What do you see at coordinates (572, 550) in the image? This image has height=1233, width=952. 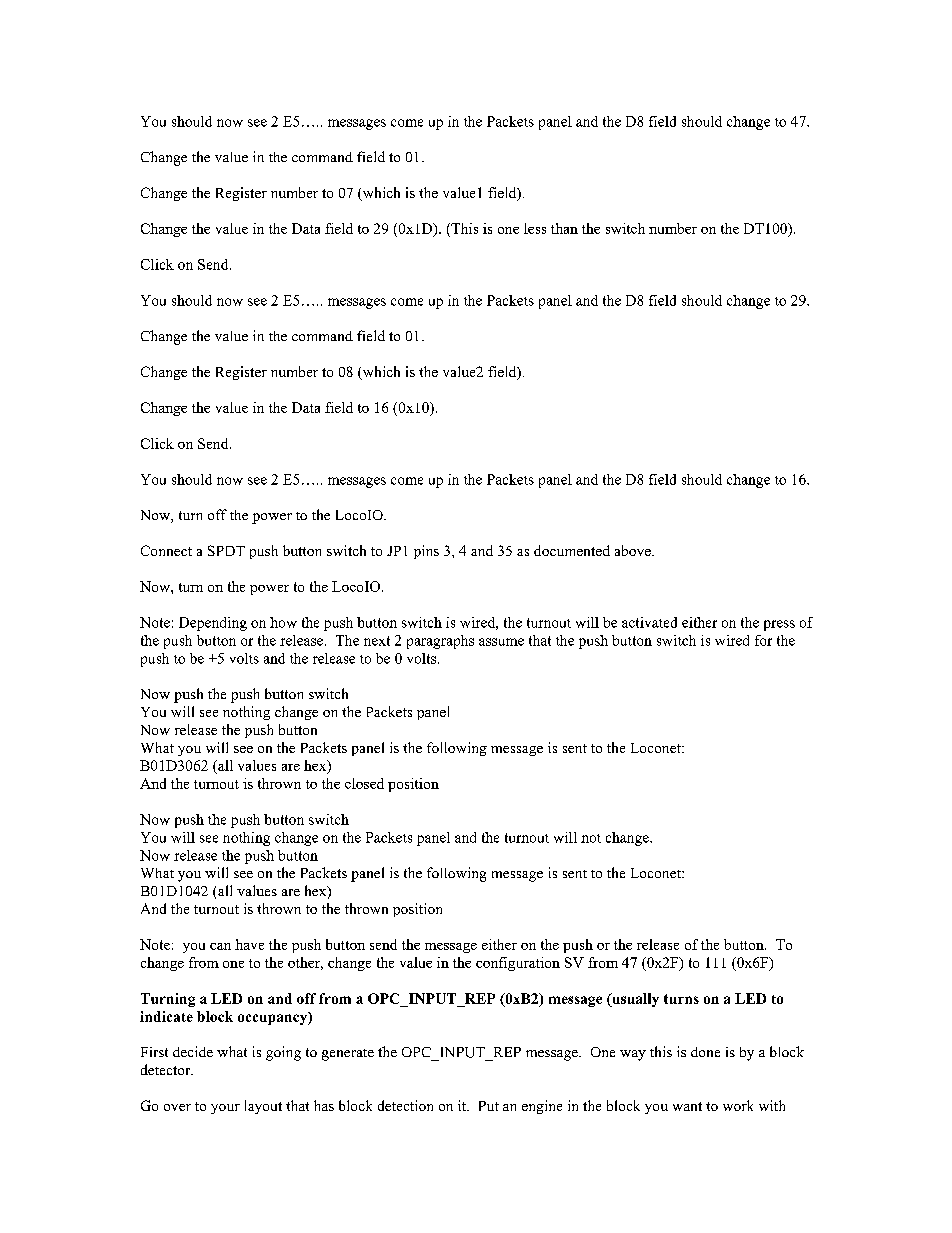 I see `documented` at bounding box center [572, 550].
